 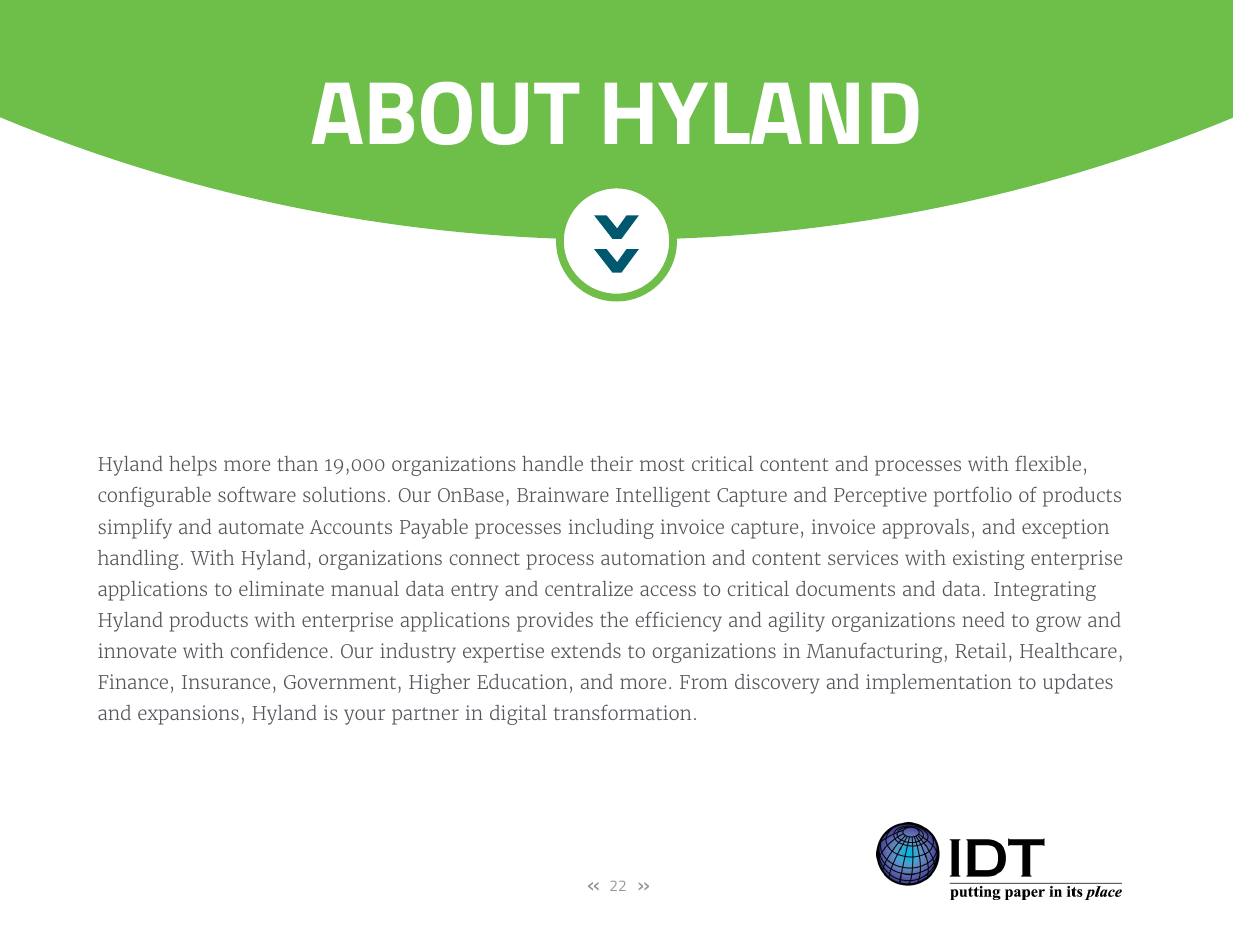 What do you see at coordinates (193, 466) in the screenshot?
I see `helps` at bounding box center [193, 466].
